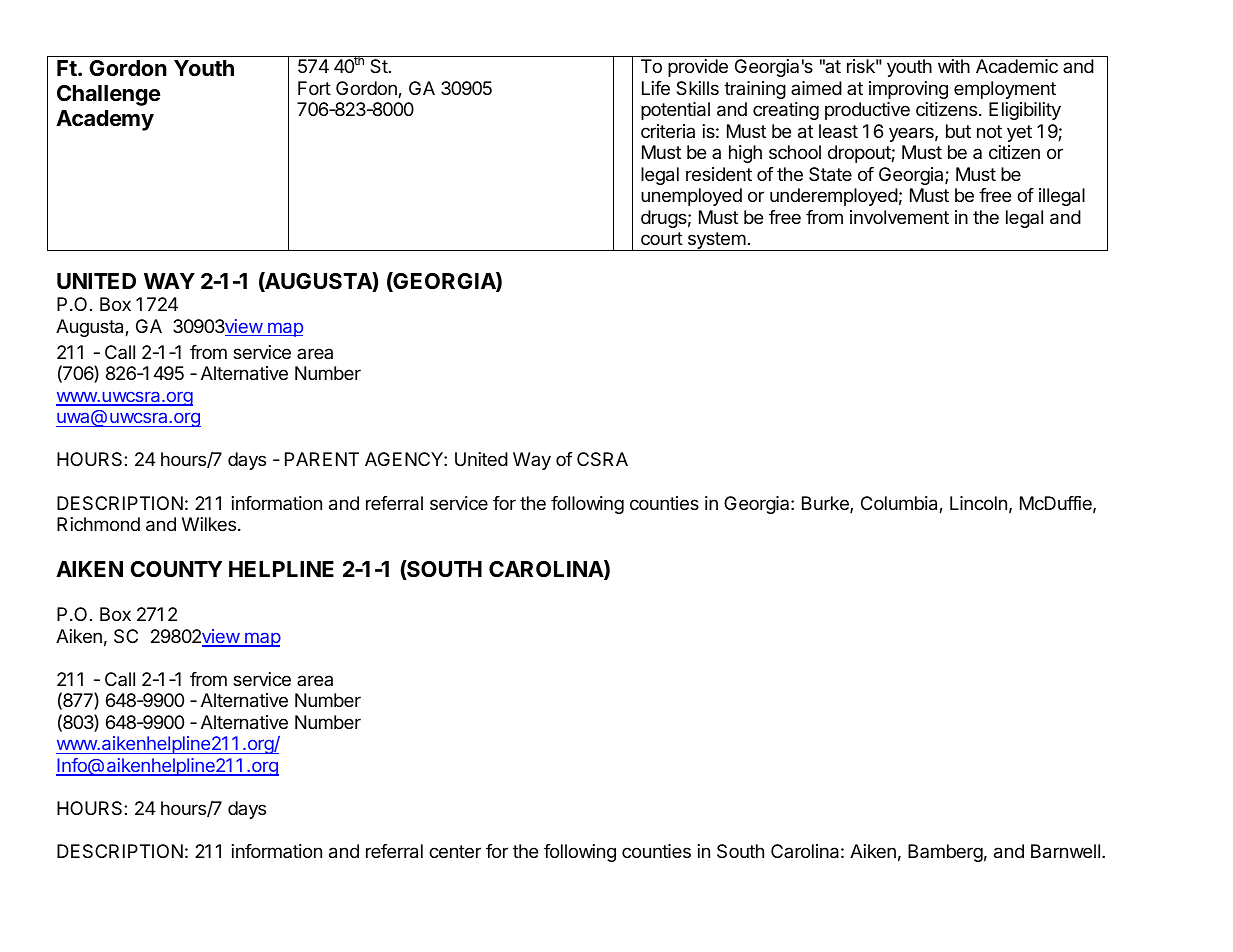  What do you see at coordinates (908, 90) in the page?
I see `improving` at bounding box center [908, 90].
